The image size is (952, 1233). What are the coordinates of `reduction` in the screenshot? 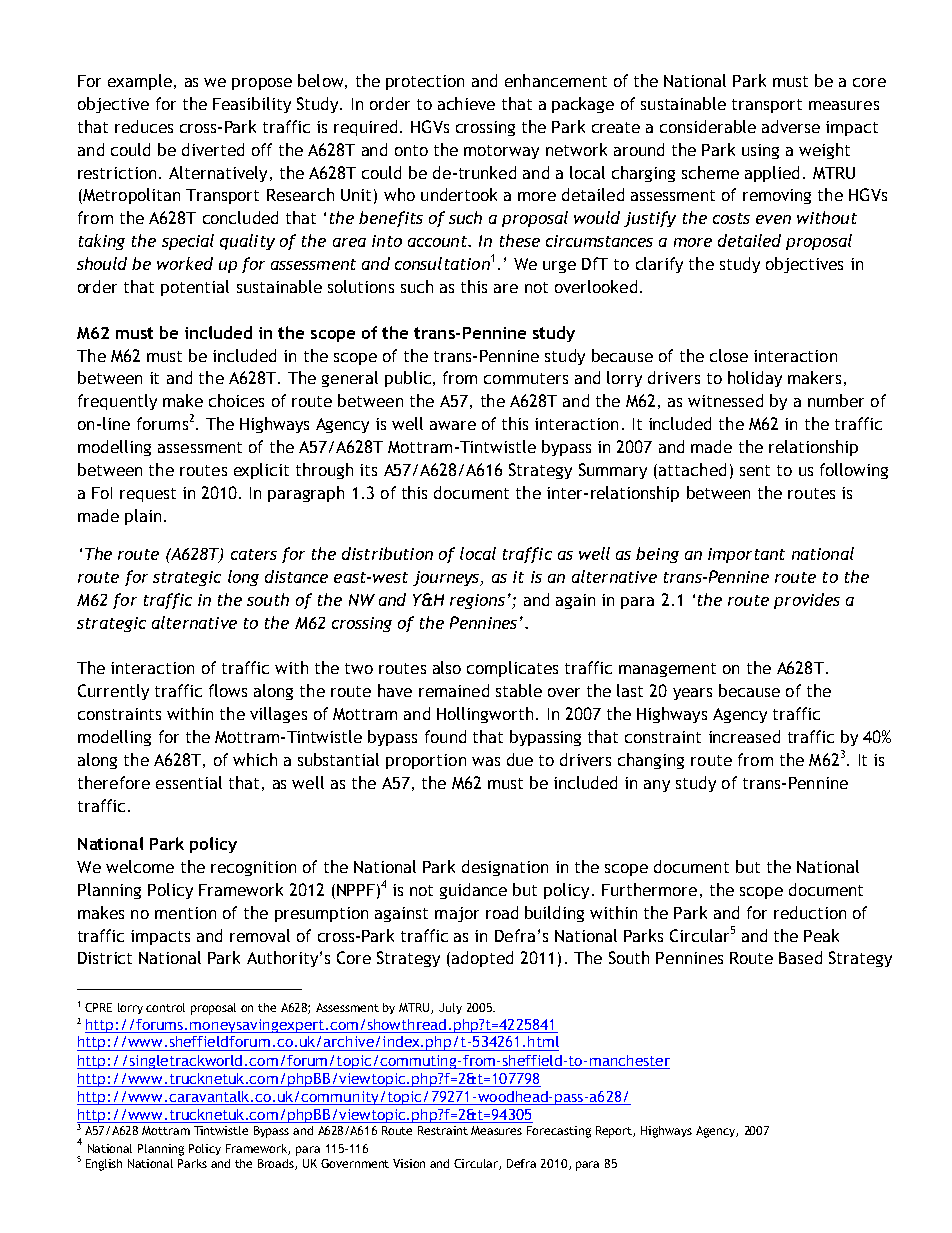 It's located at (810, 912).
